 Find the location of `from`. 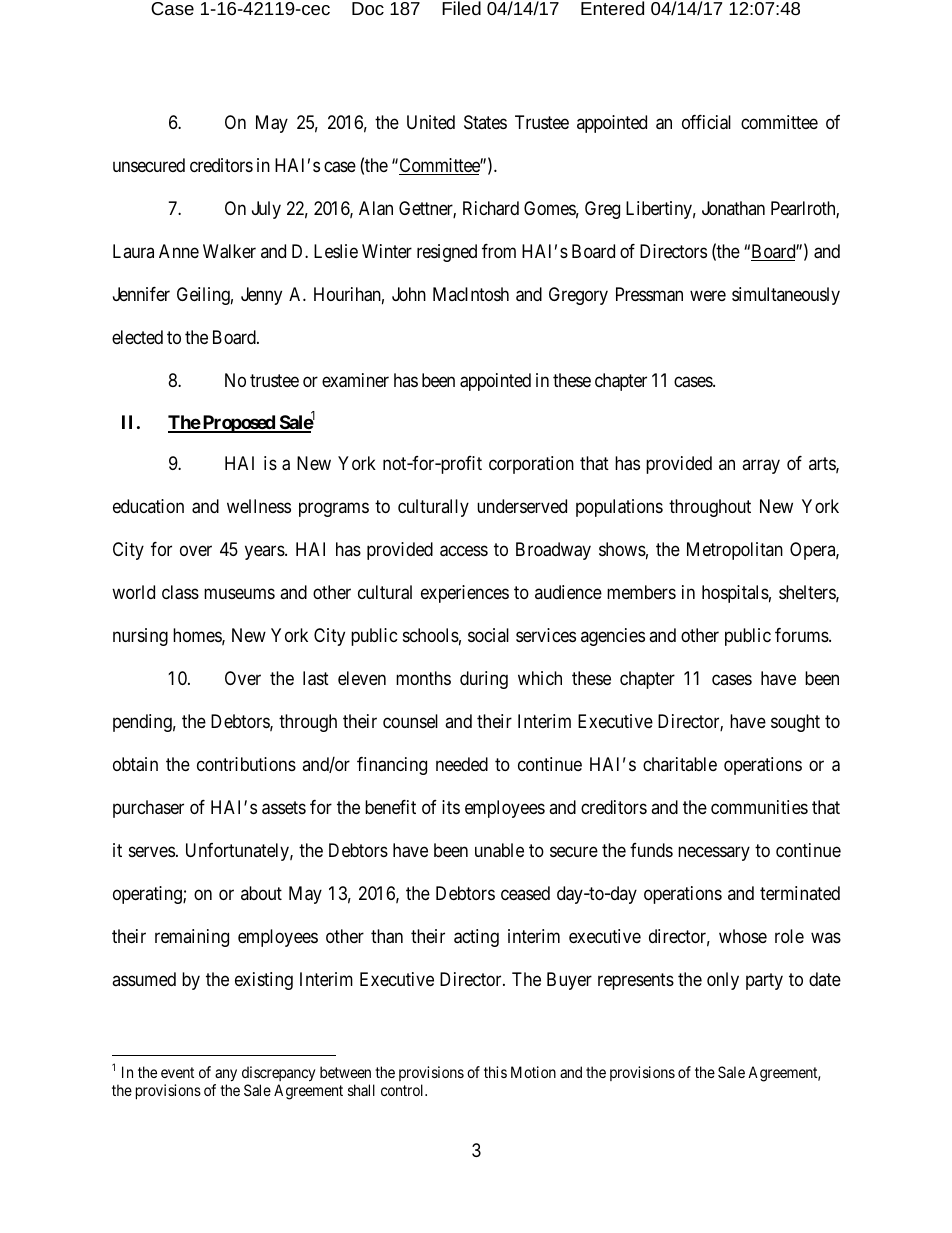

from is located at coordinates (499, 251).
